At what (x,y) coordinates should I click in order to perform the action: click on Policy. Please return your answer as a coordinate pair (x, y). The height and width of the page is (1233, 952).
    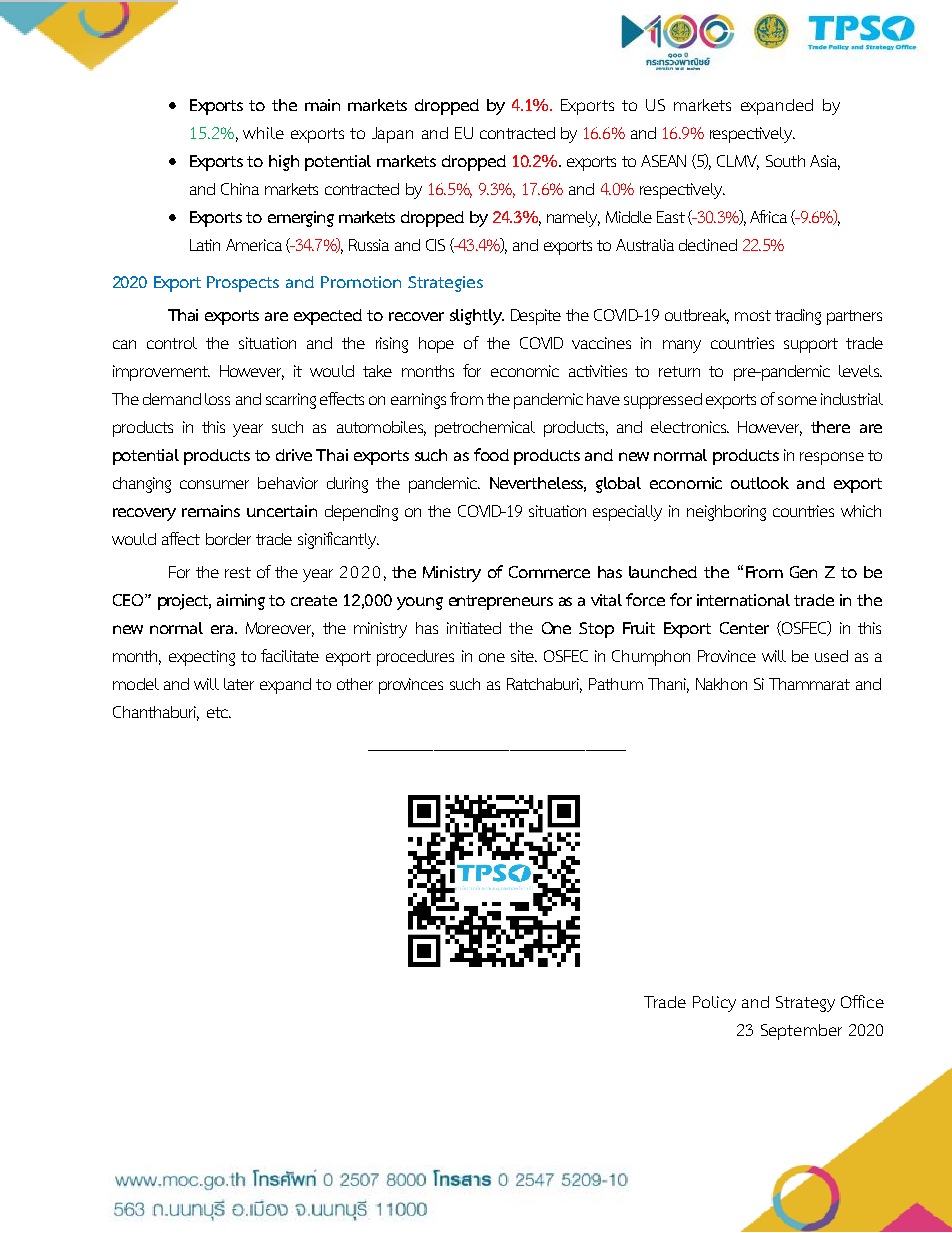
    Looking at the image, I should click on (714, 1004).
